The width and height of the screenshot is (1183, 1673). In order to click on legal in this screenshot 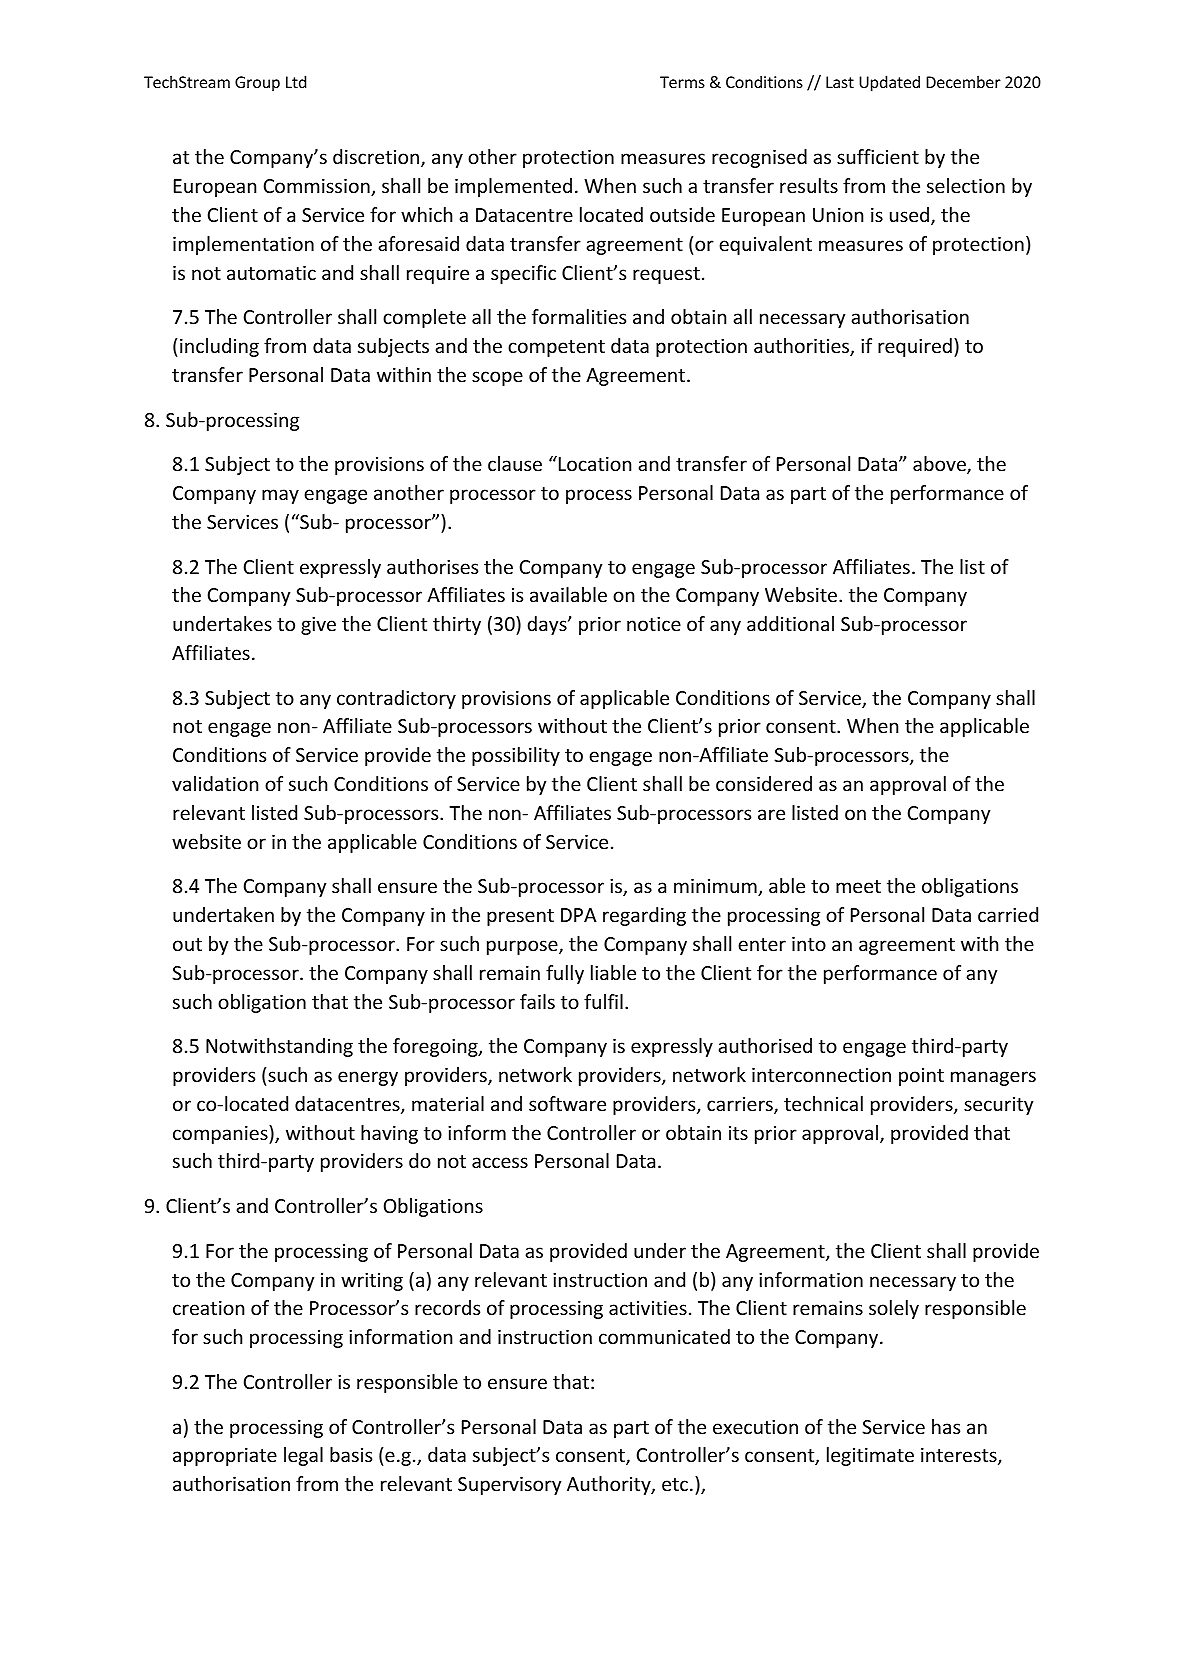, I will do `click(303, 1456)`.
